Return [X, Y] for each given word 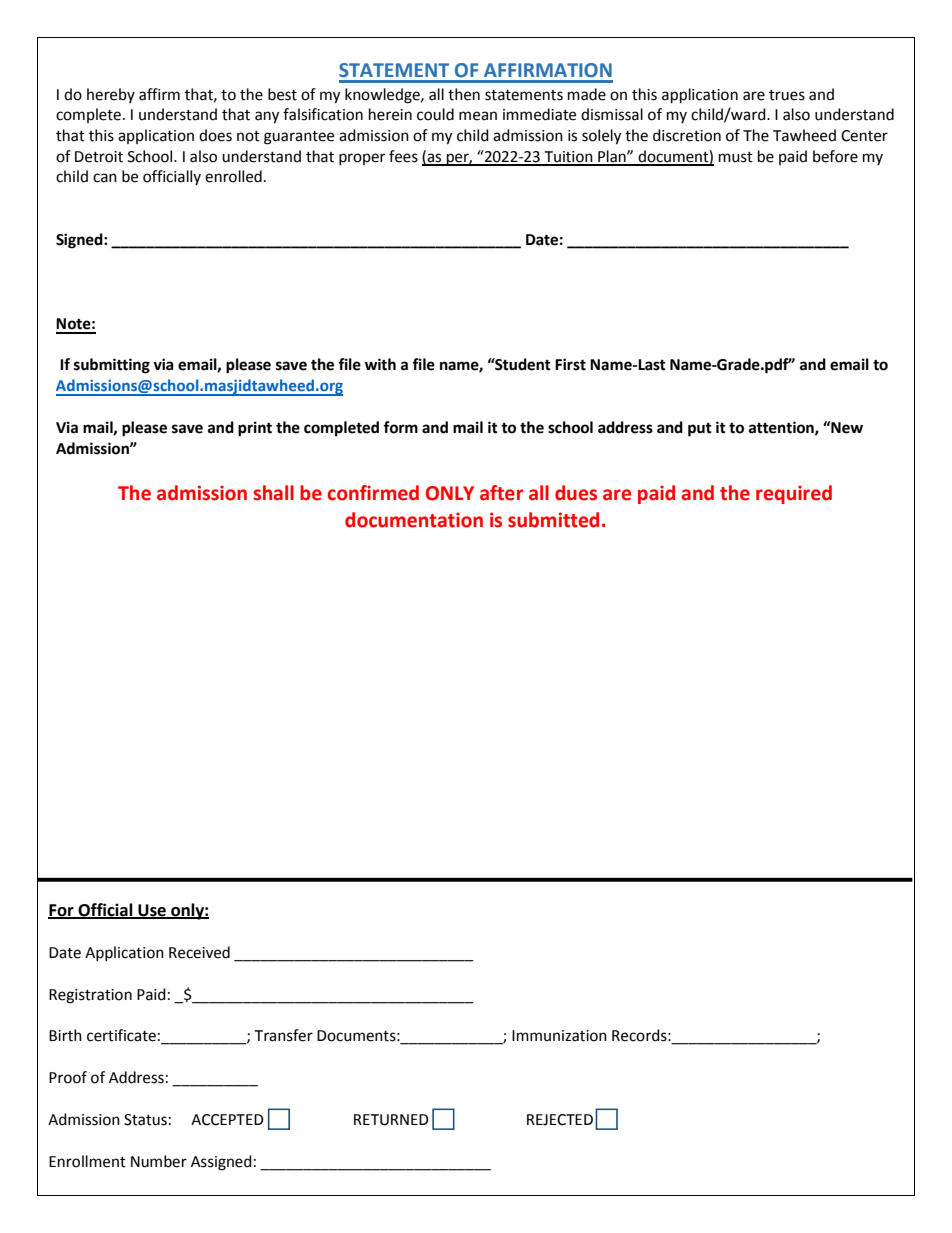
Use [152, 911]
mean [478, 116]
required [794, 494]
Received [199, 952]
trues [787, 95]
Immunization [559, 1036]
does [215, 135]
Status [145, 1120]
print [255, 429]
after [501, 493]
